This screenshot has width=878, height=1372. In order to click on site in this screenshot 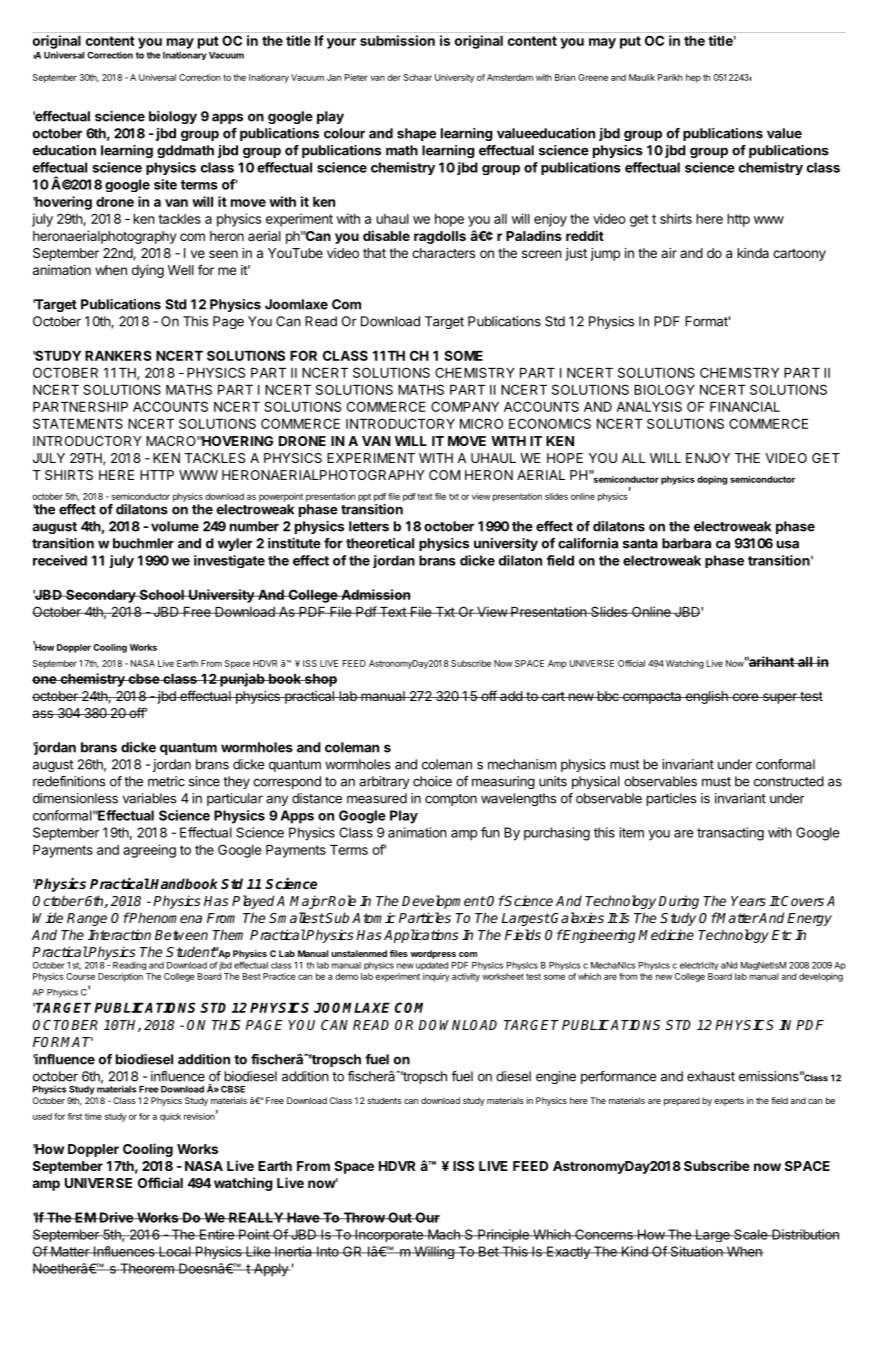, I will do `click(165, 184)`.
